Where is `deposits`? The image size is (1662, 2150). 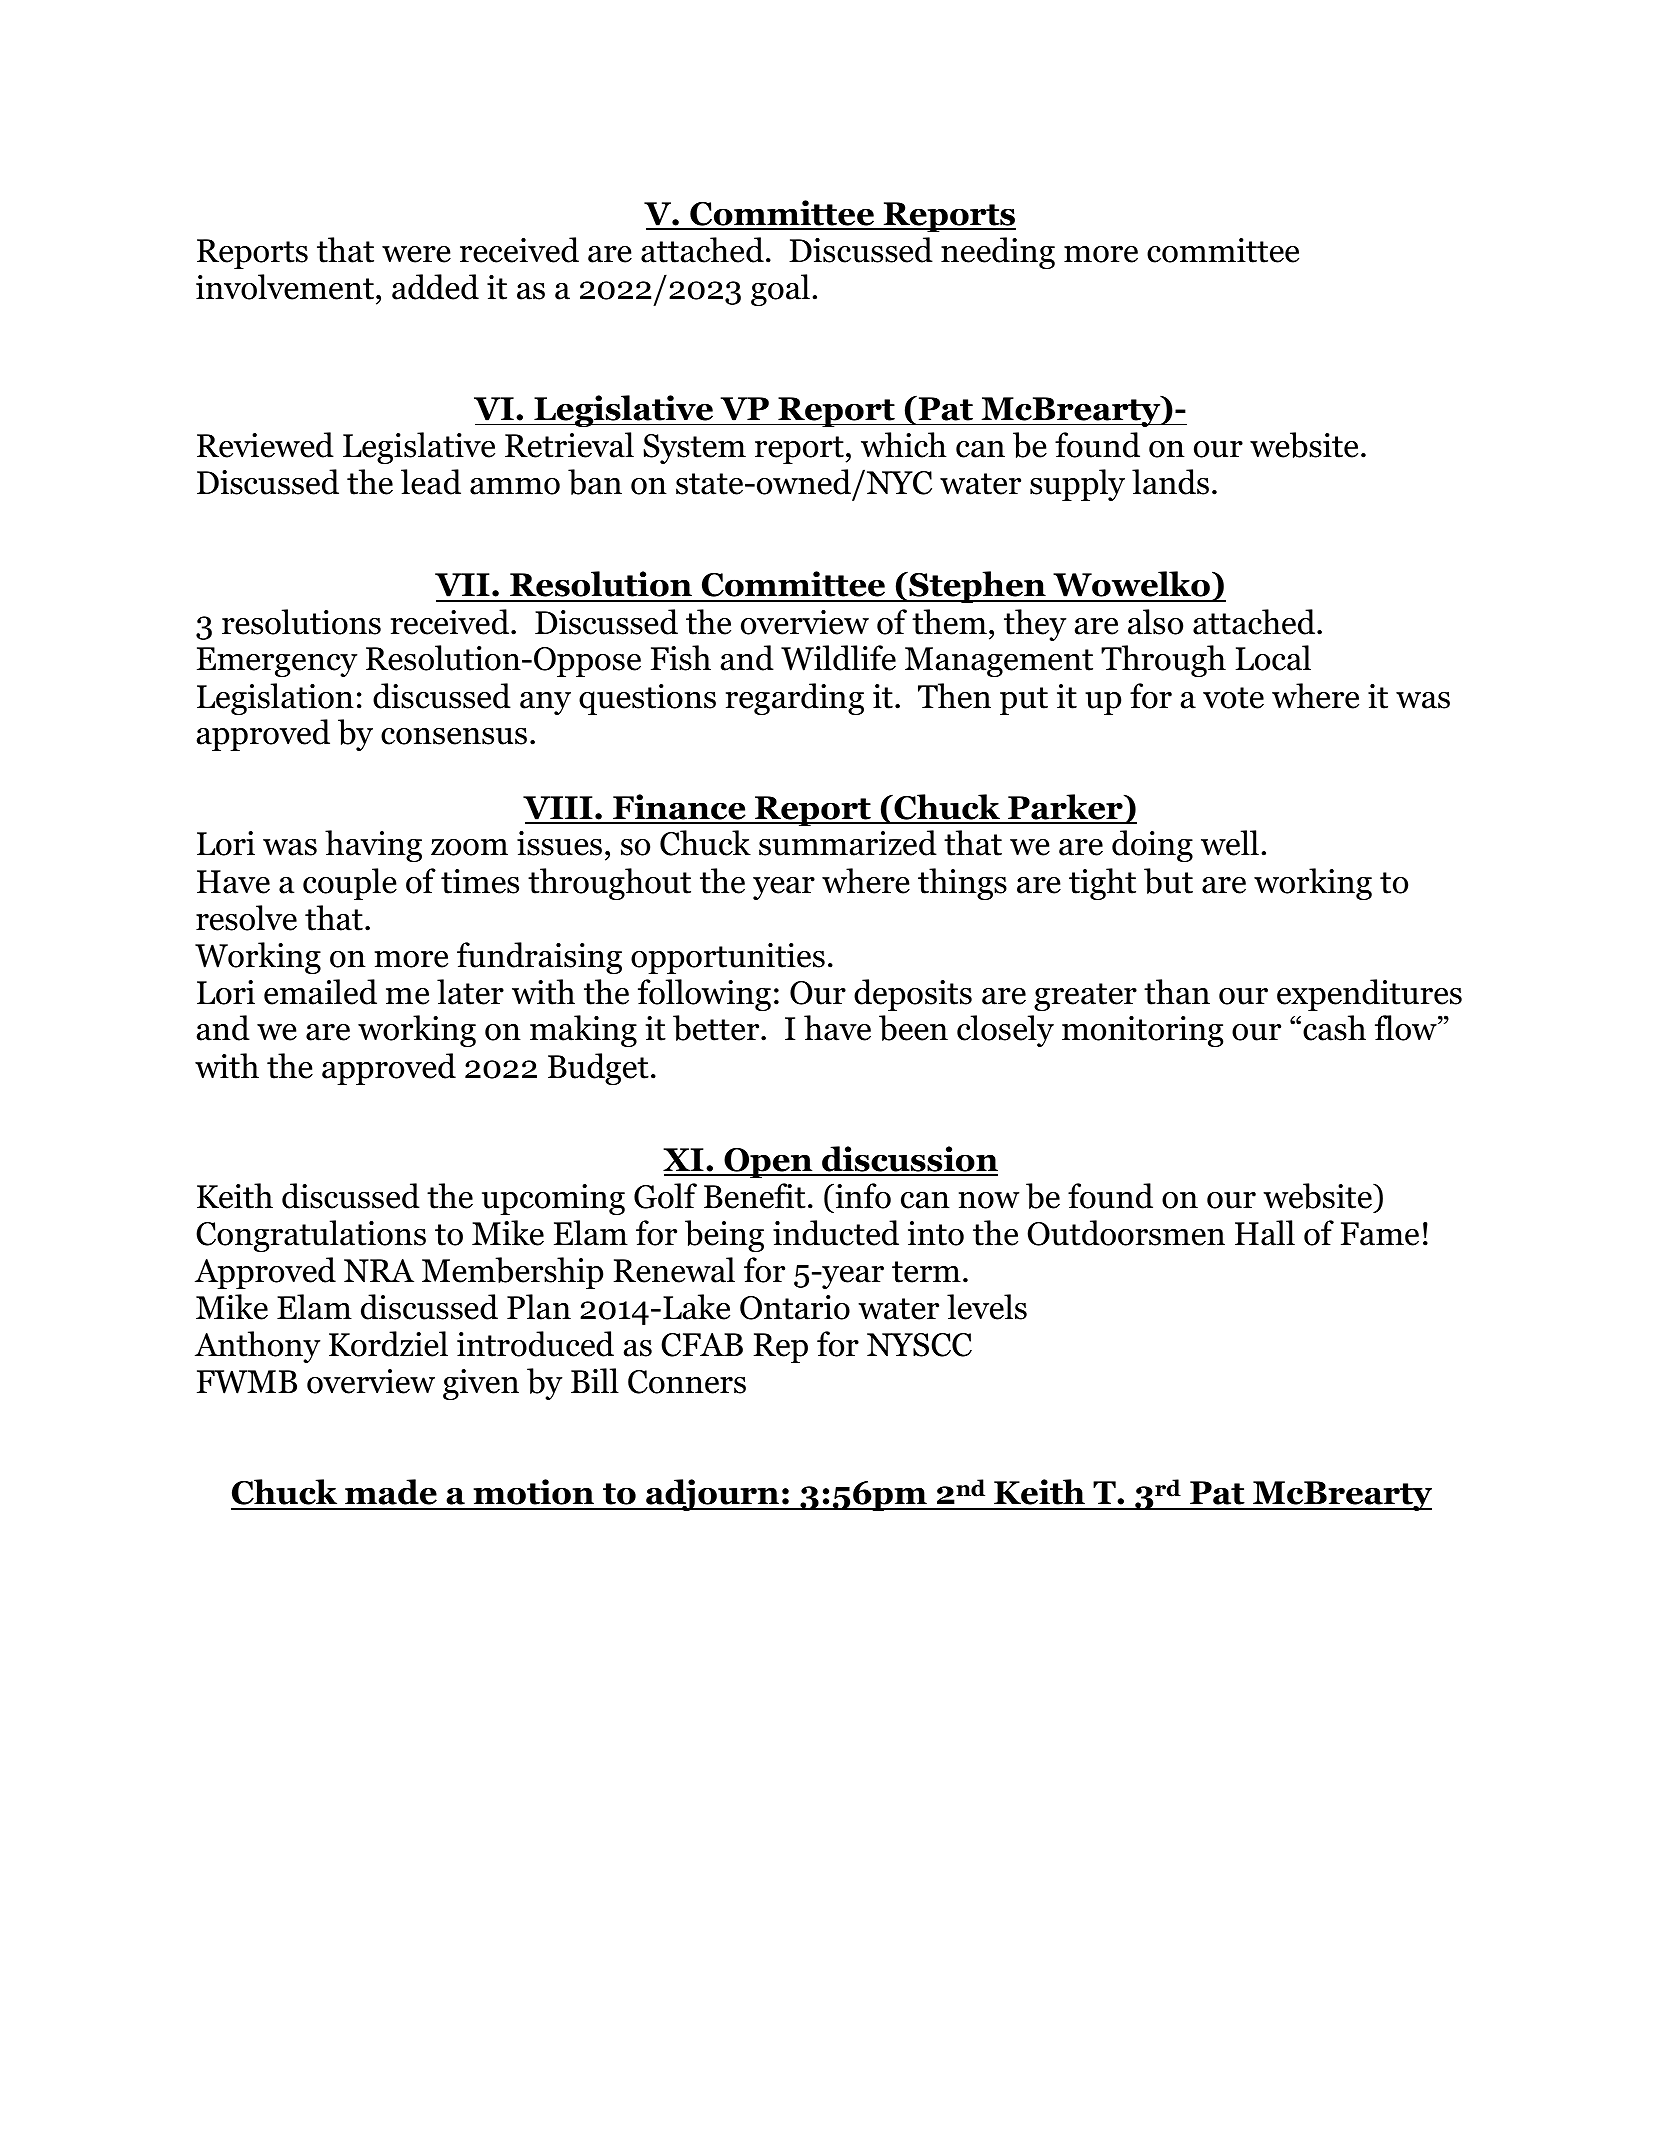
deposits is located at coordinates (913, 995).
